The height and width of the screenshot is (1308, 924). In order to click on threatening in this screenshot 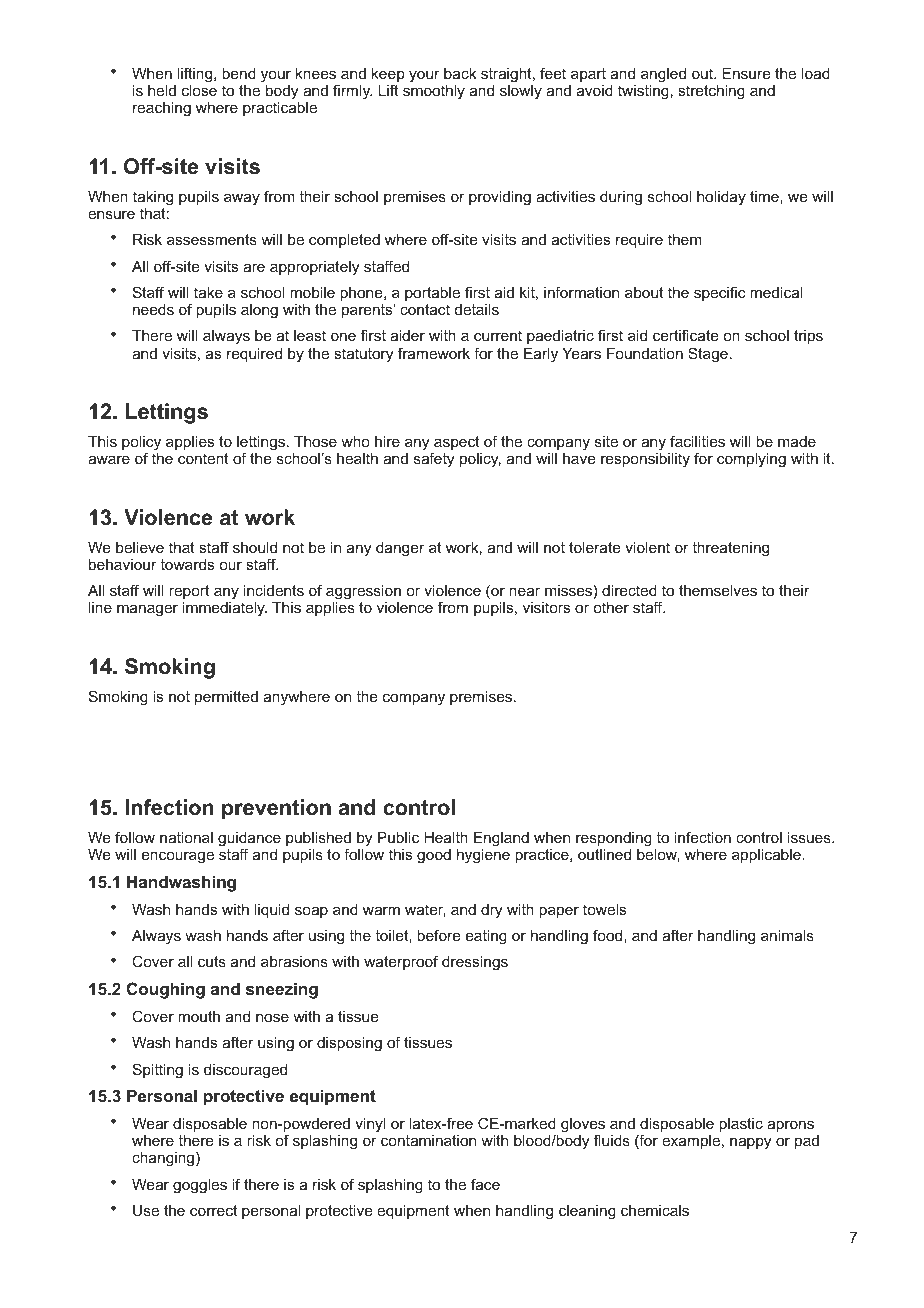, I will do `click(730, 549)`.
